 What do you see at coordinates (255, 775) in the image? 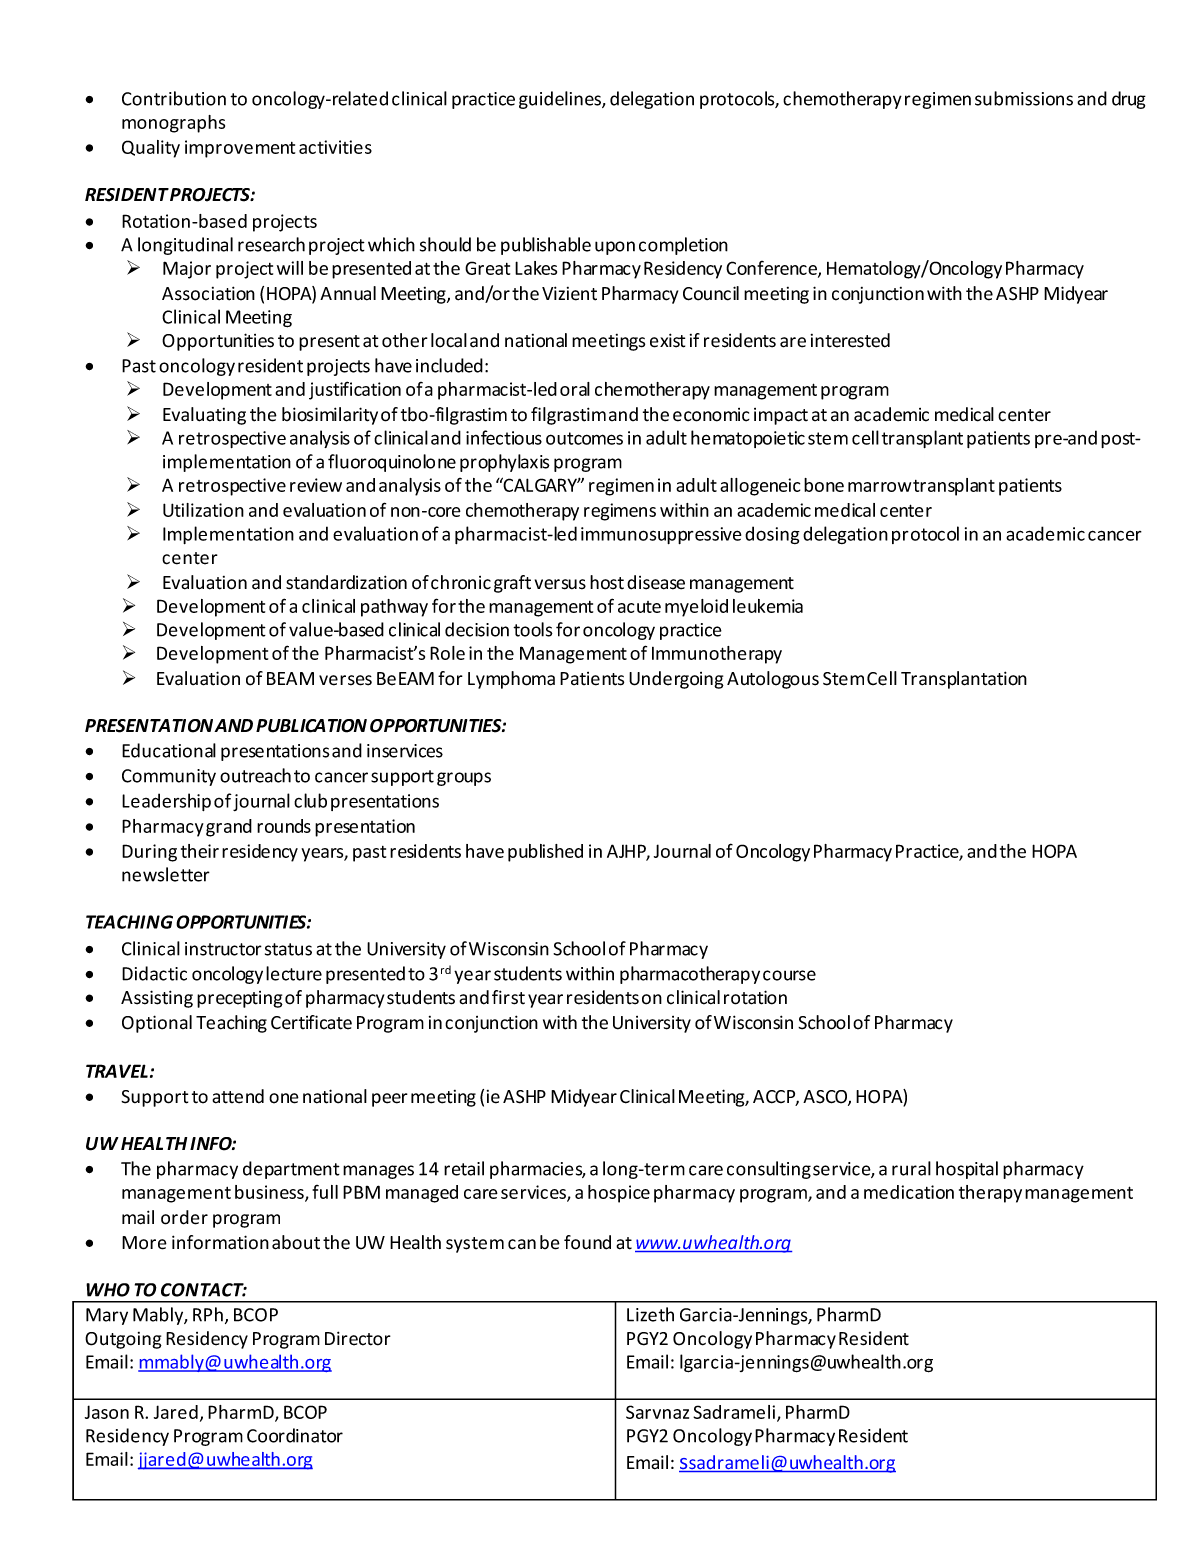
I see `outreach` at bounding box center [255, 775].
